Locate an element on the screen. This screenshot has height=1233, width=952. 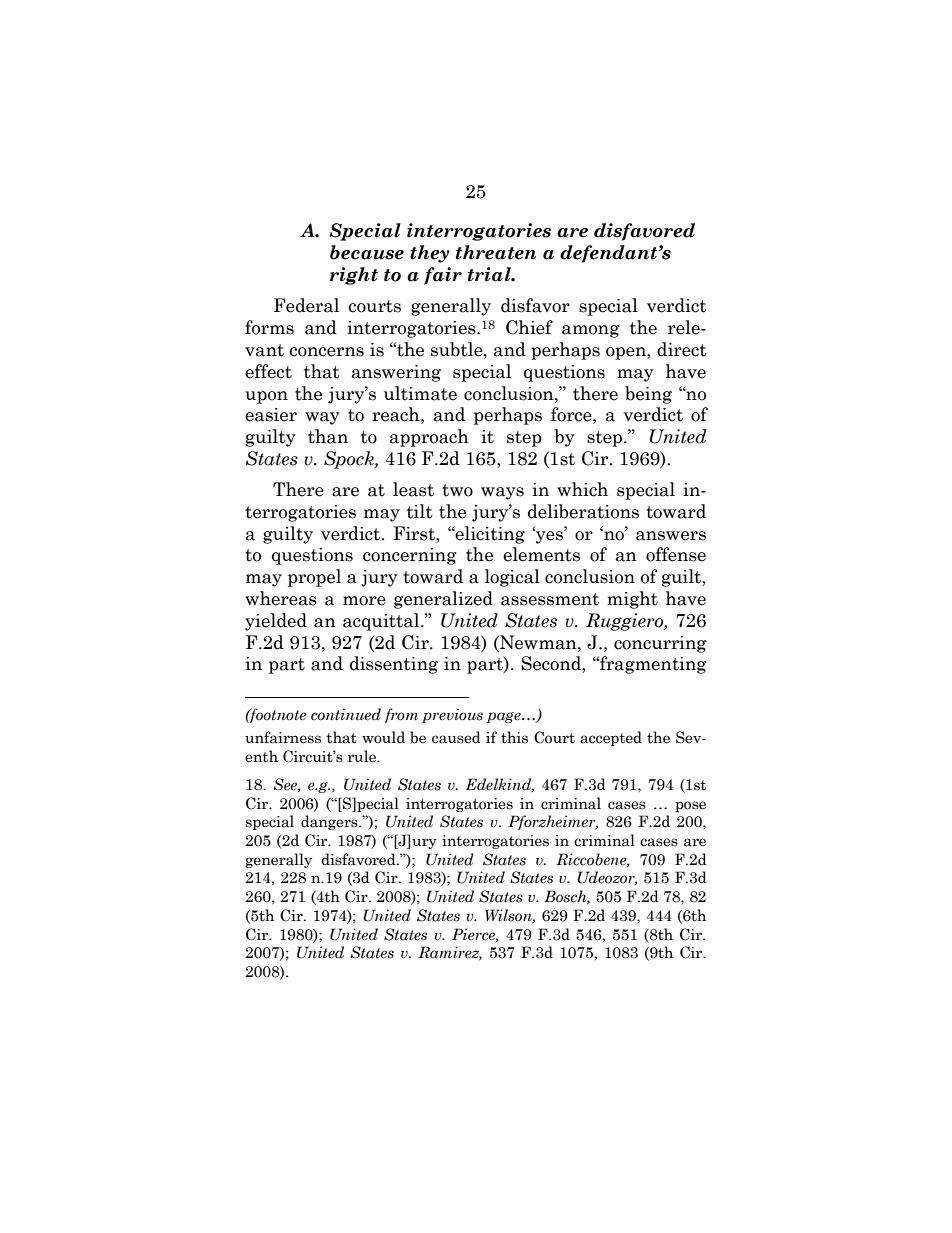
which is located at coordinates (582, 489).
